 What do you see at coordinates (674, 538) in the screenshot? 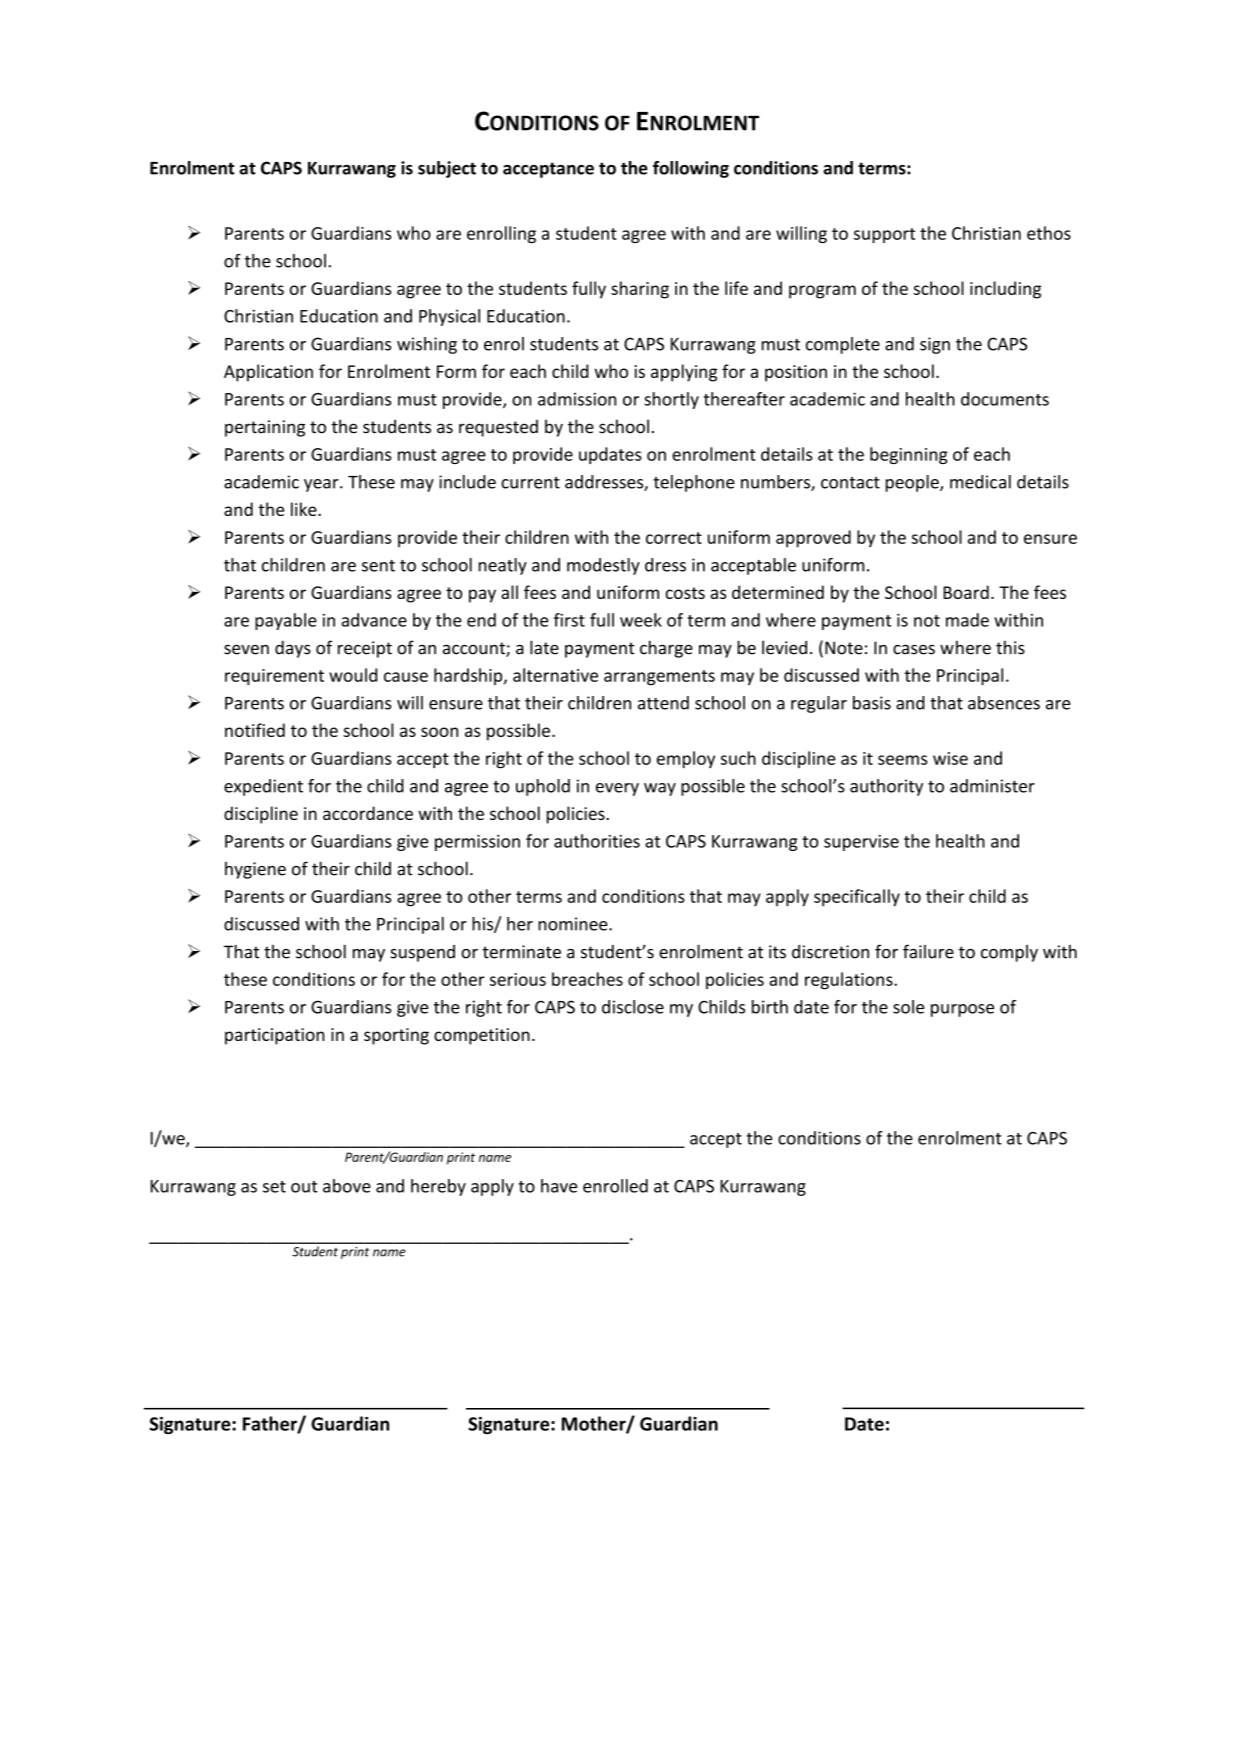
I see `correct` at bounding box center [674, 538].
